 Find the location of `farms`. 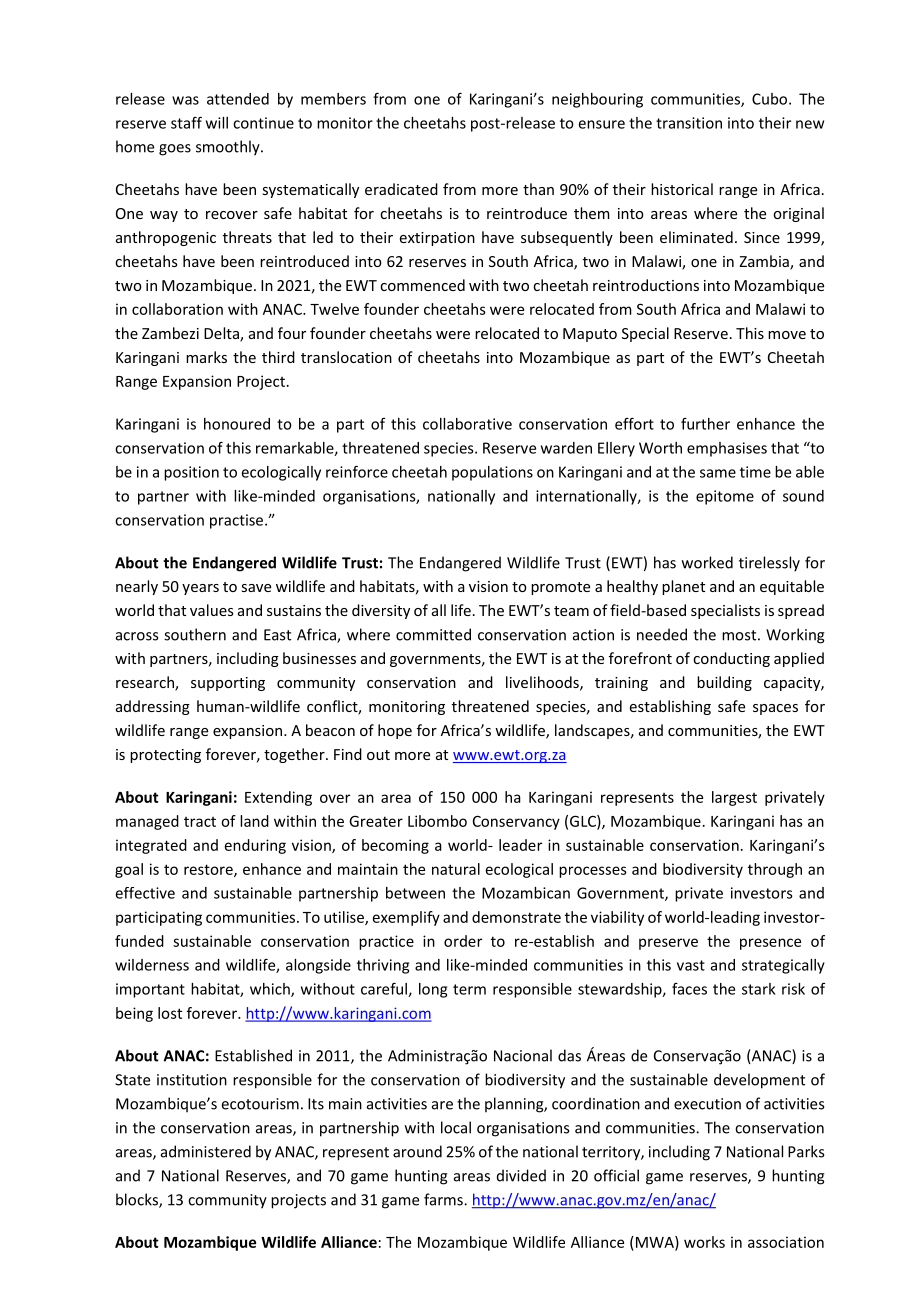

farms is located at coordinates (444, 1199).
